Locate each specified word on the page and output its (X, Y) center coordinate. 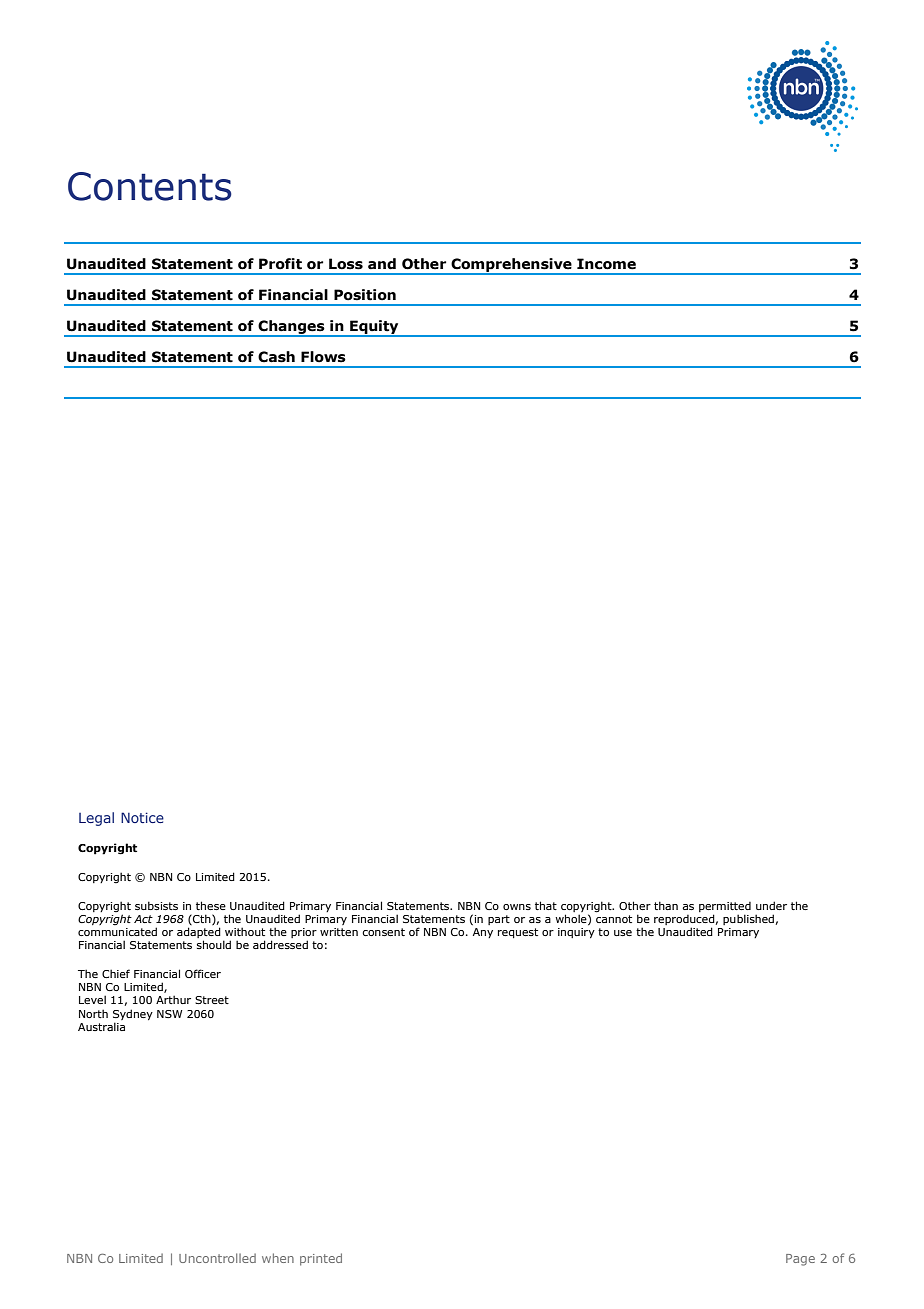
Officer (203, 973)
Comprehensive (511, 266)
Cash (276, 357)
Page (800, 1260)
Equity (374, 328)
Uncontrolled (217, 1258)
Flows (323, 357)
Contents (150, 186)
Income (606, 264)
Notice (142, 817)
